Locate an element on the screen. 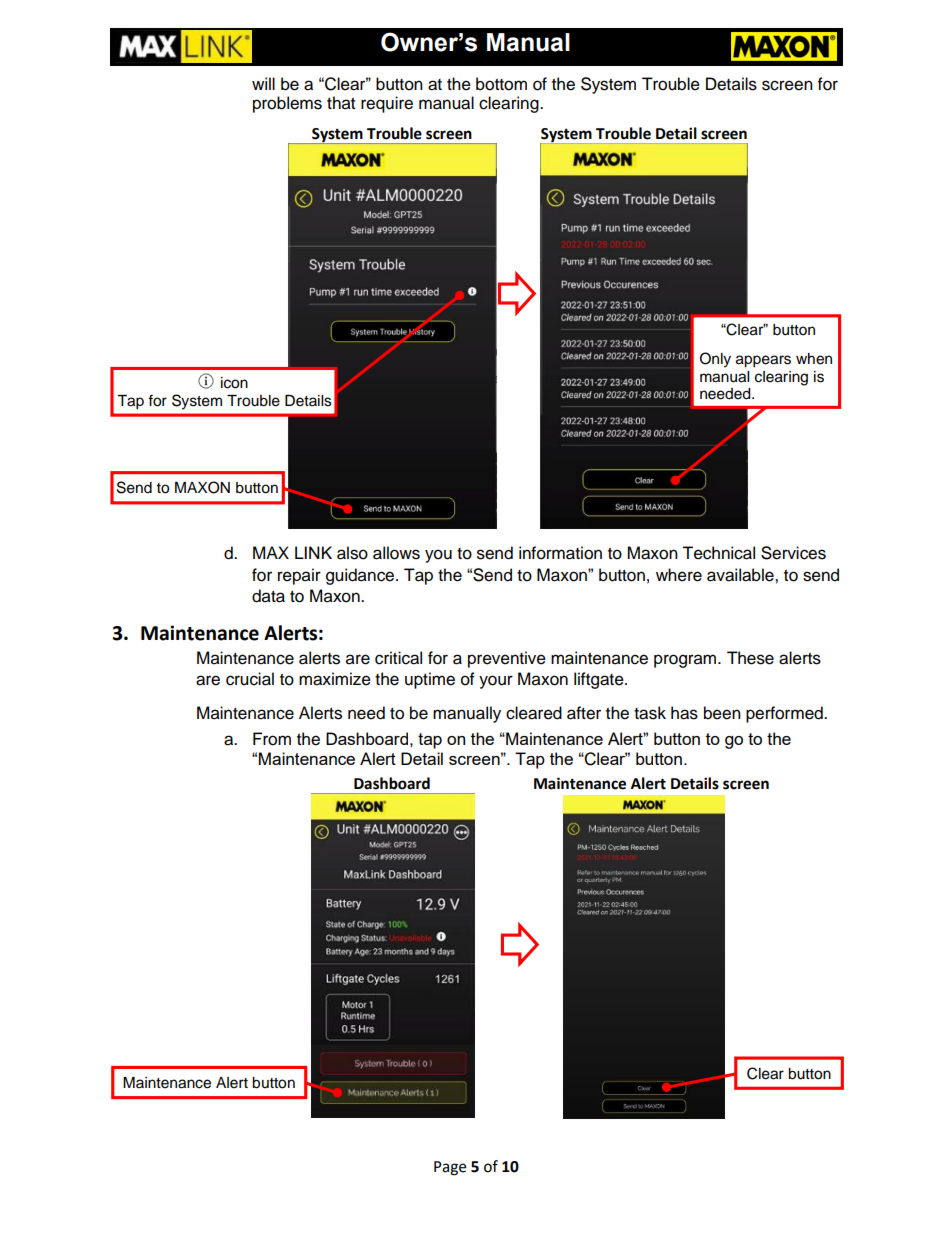  been is located at coordinates (722, 713).
